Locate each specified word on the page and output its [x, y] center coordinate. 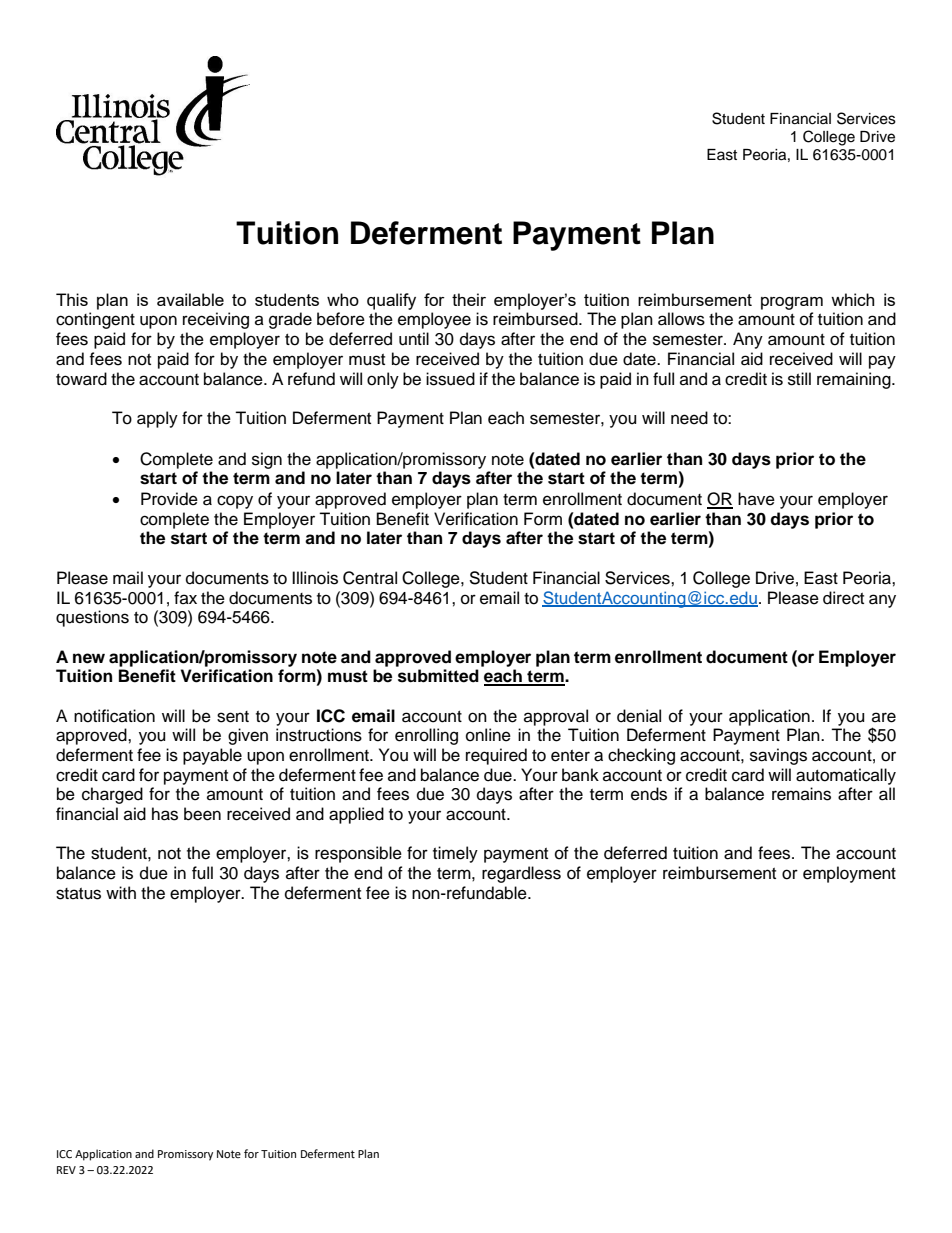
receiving [216, 320]
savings [778, 756]
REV [66, 1170]
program [792, 303]
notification [114, 716]
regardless [521, 874]
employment [849, 874]
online [488, 735]
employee [434, 320]
